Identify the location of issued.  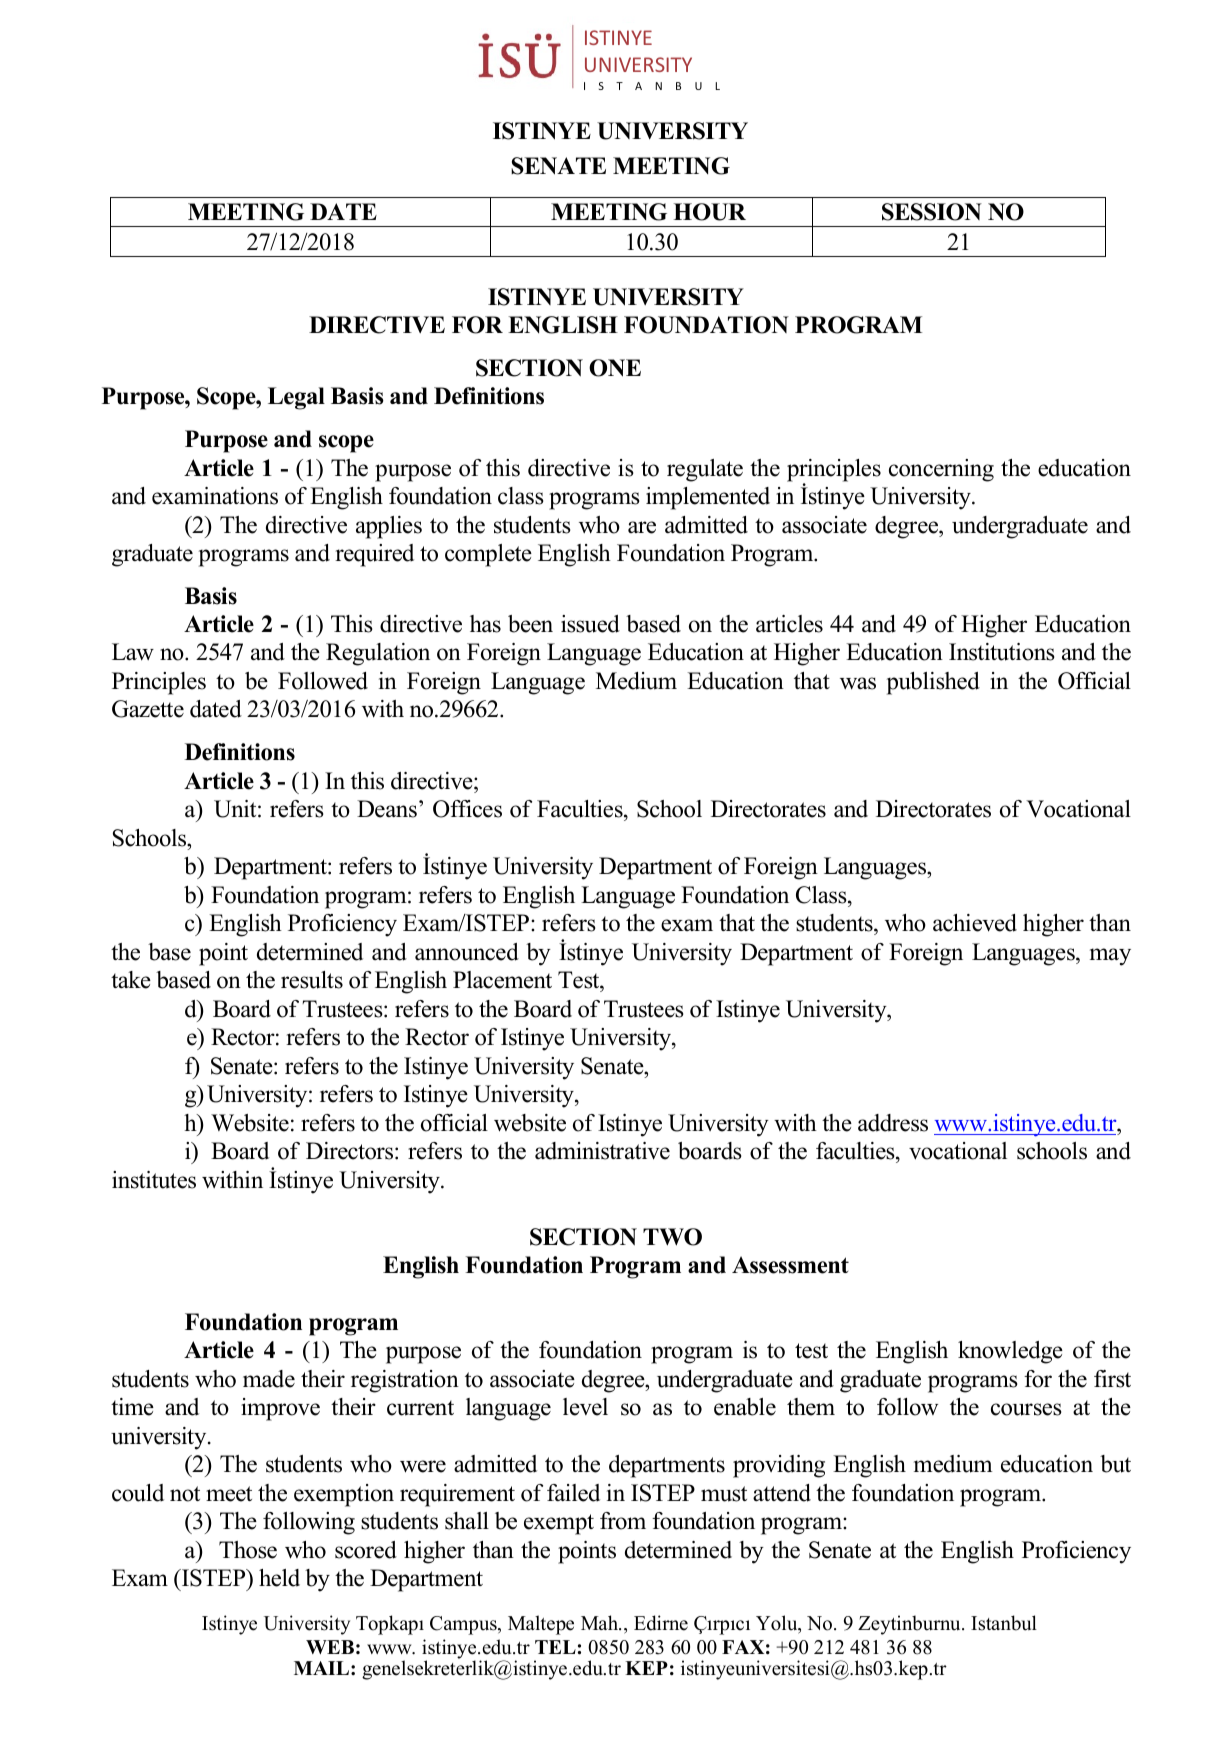
(590, 624).
